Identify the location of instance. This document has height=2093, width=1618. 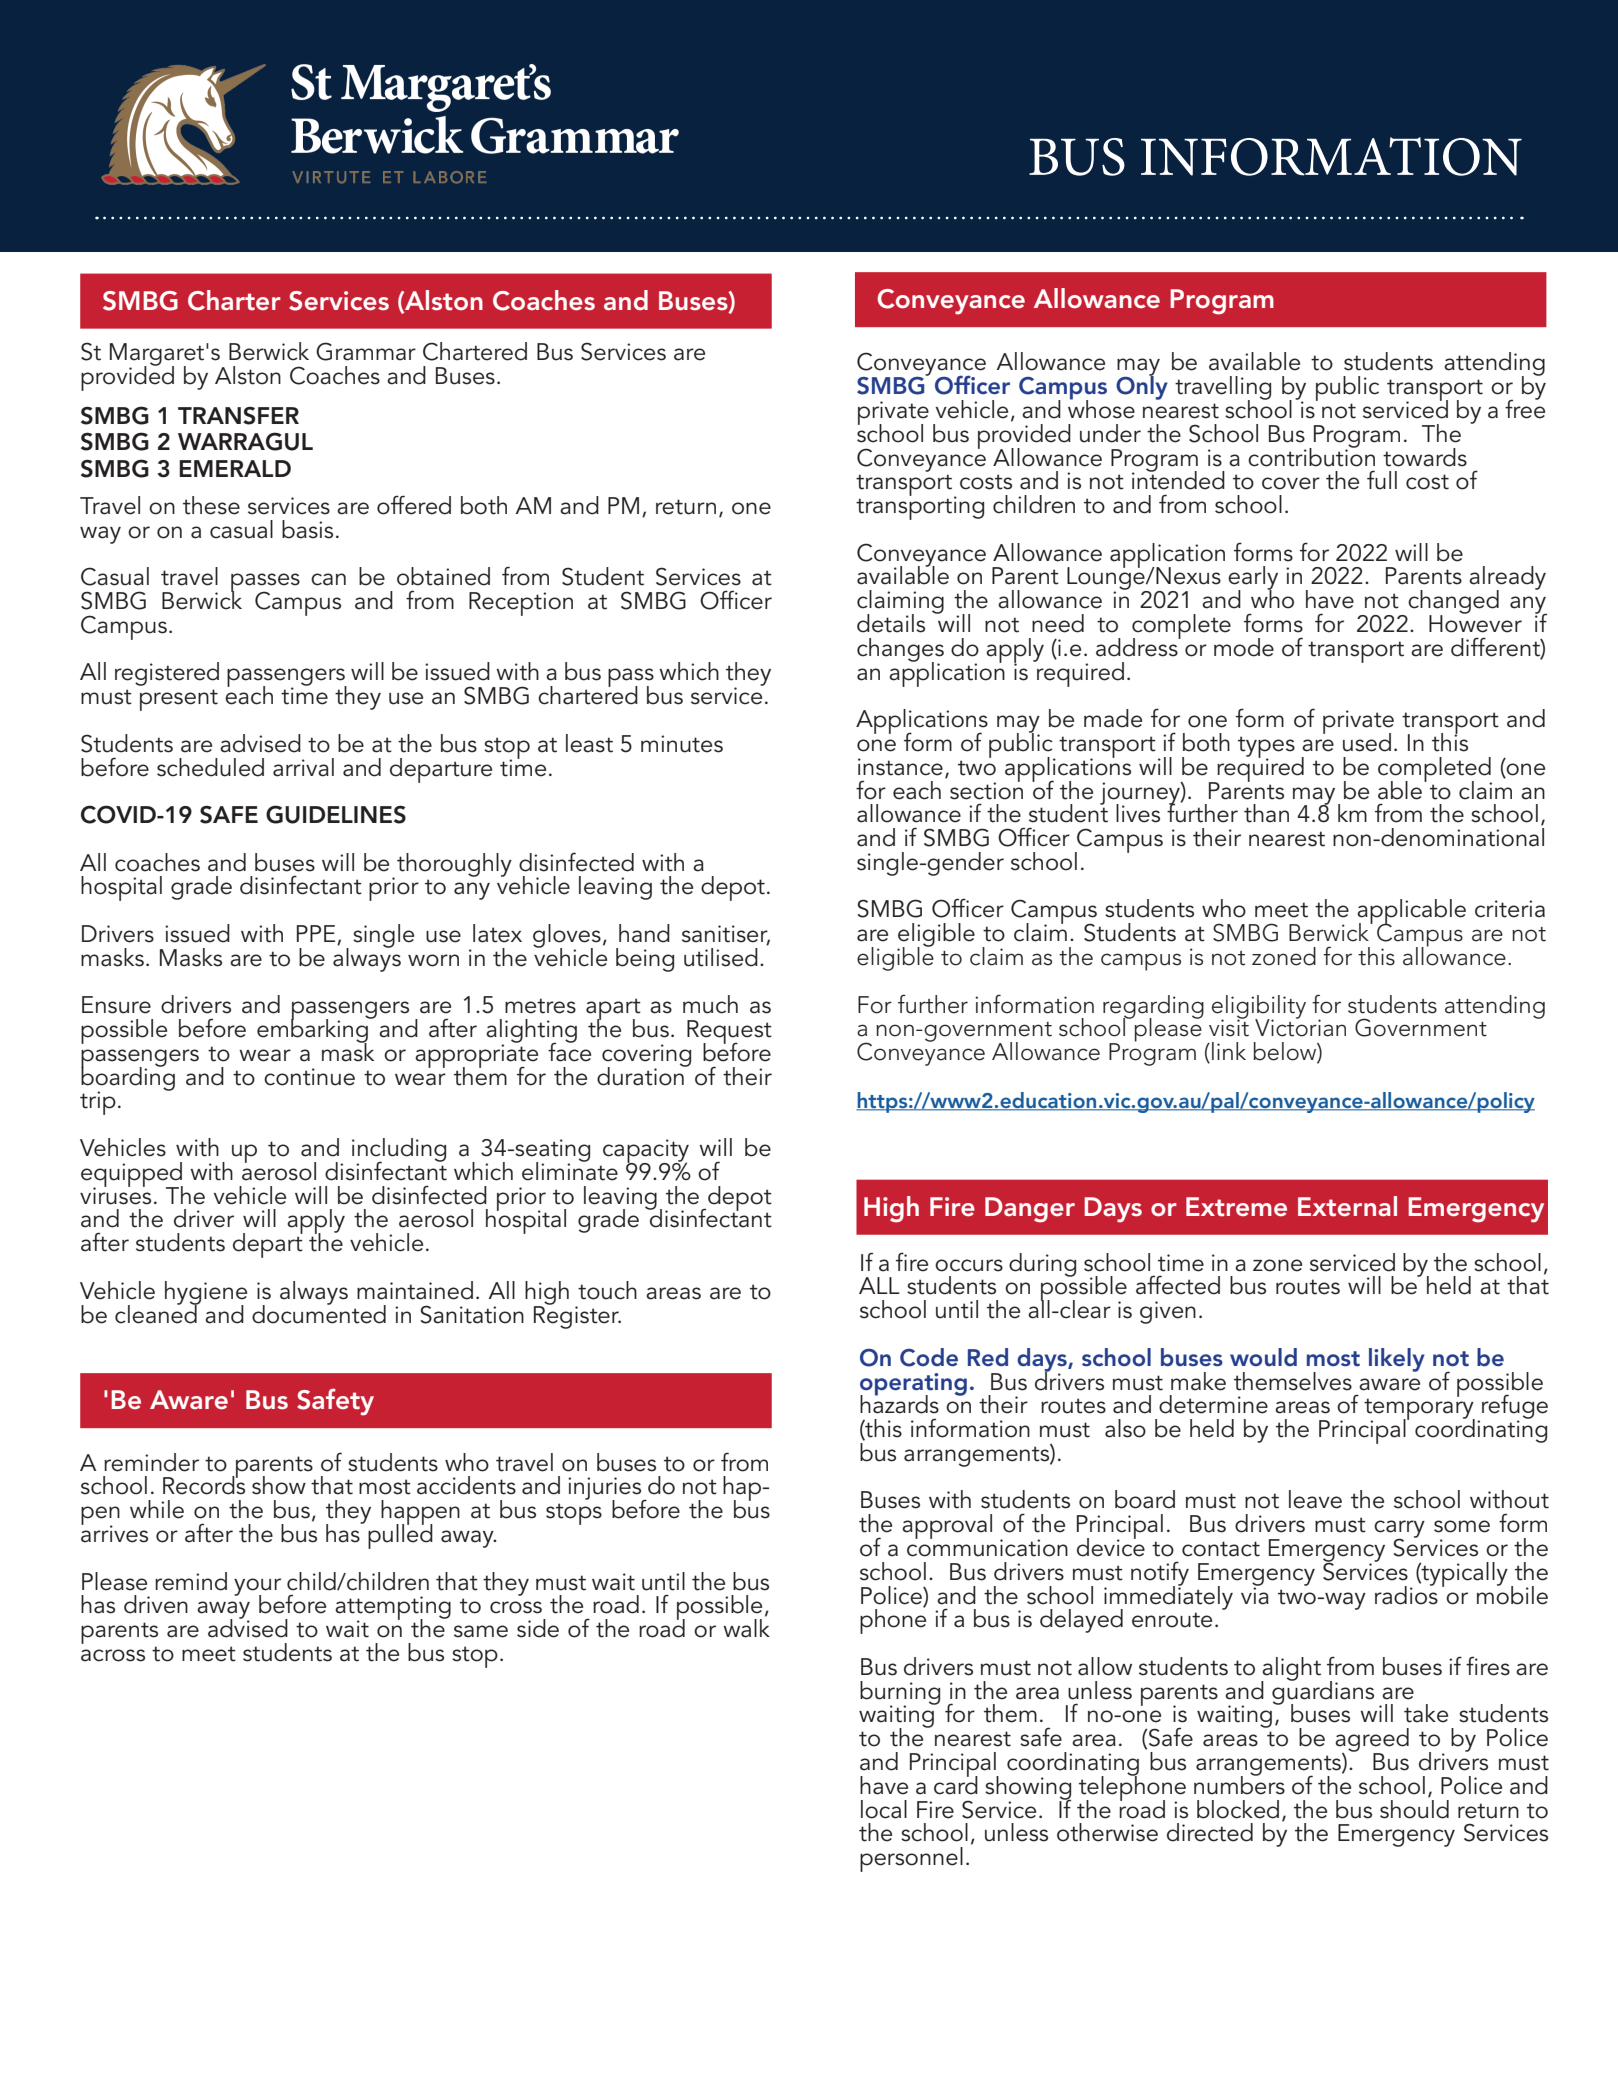
(900, 767).
